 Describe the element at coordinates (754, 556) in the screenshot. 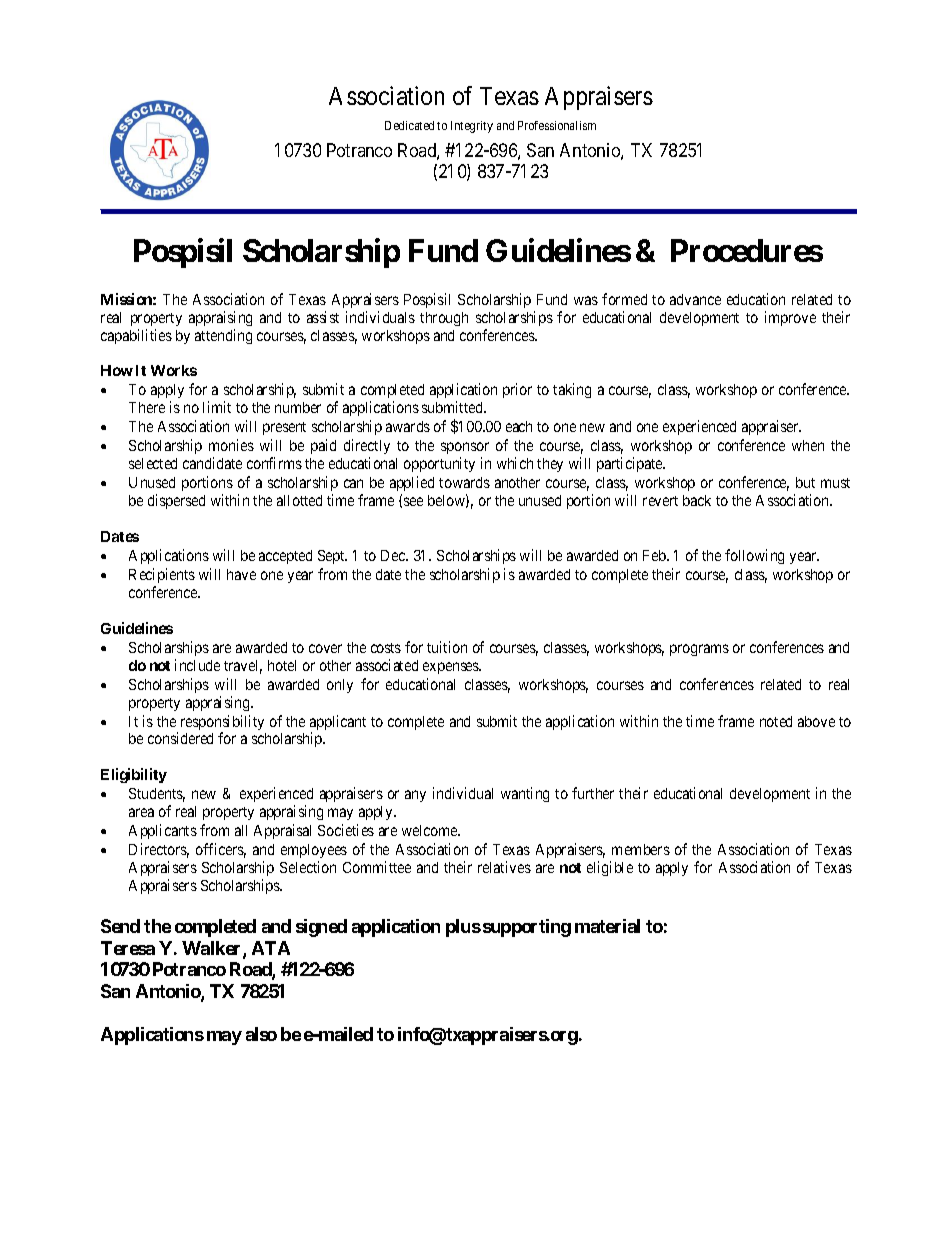

I see `following` at that location.
